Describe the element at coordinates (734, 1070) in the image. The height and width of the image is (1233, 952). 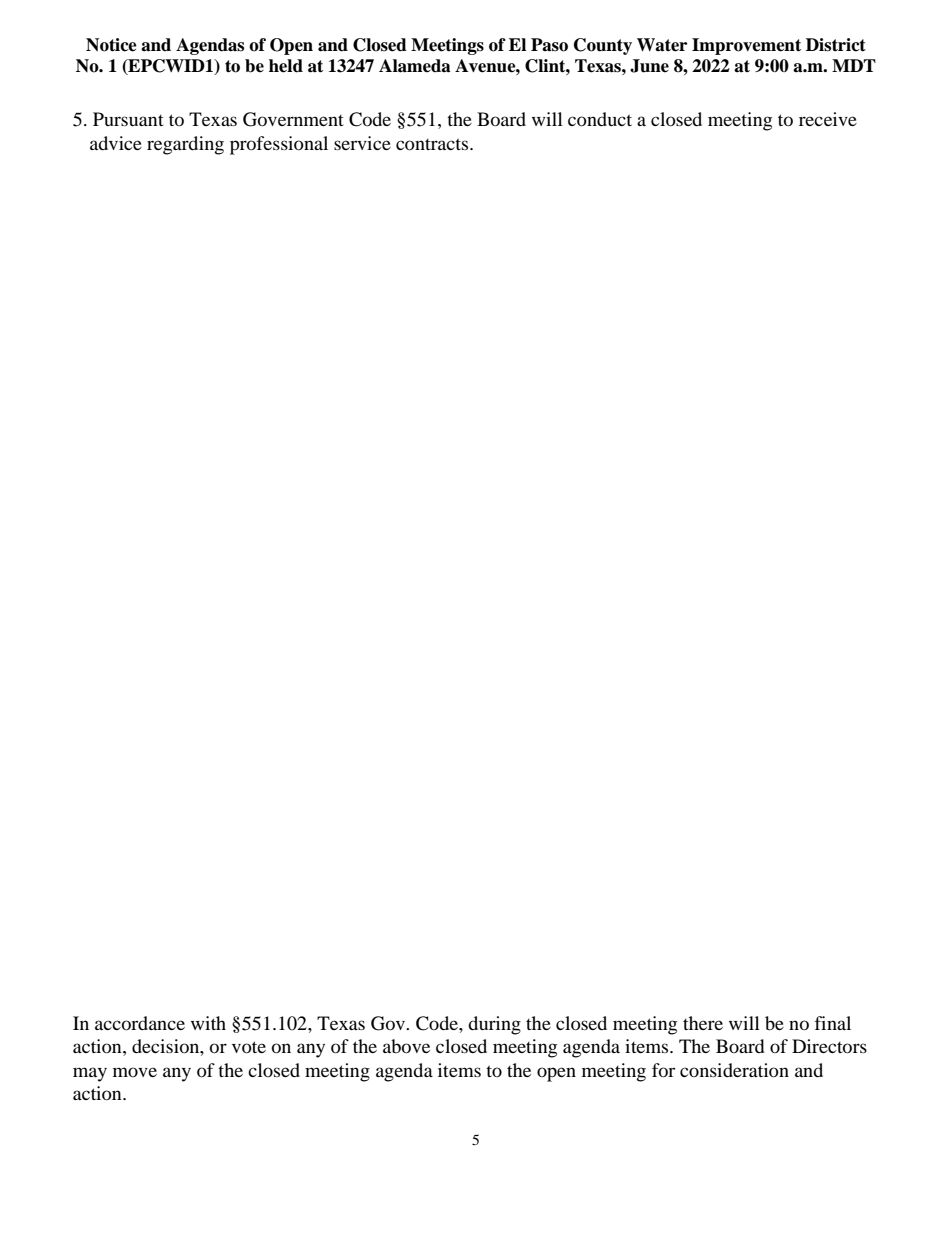
I see `consideration` at that location.
